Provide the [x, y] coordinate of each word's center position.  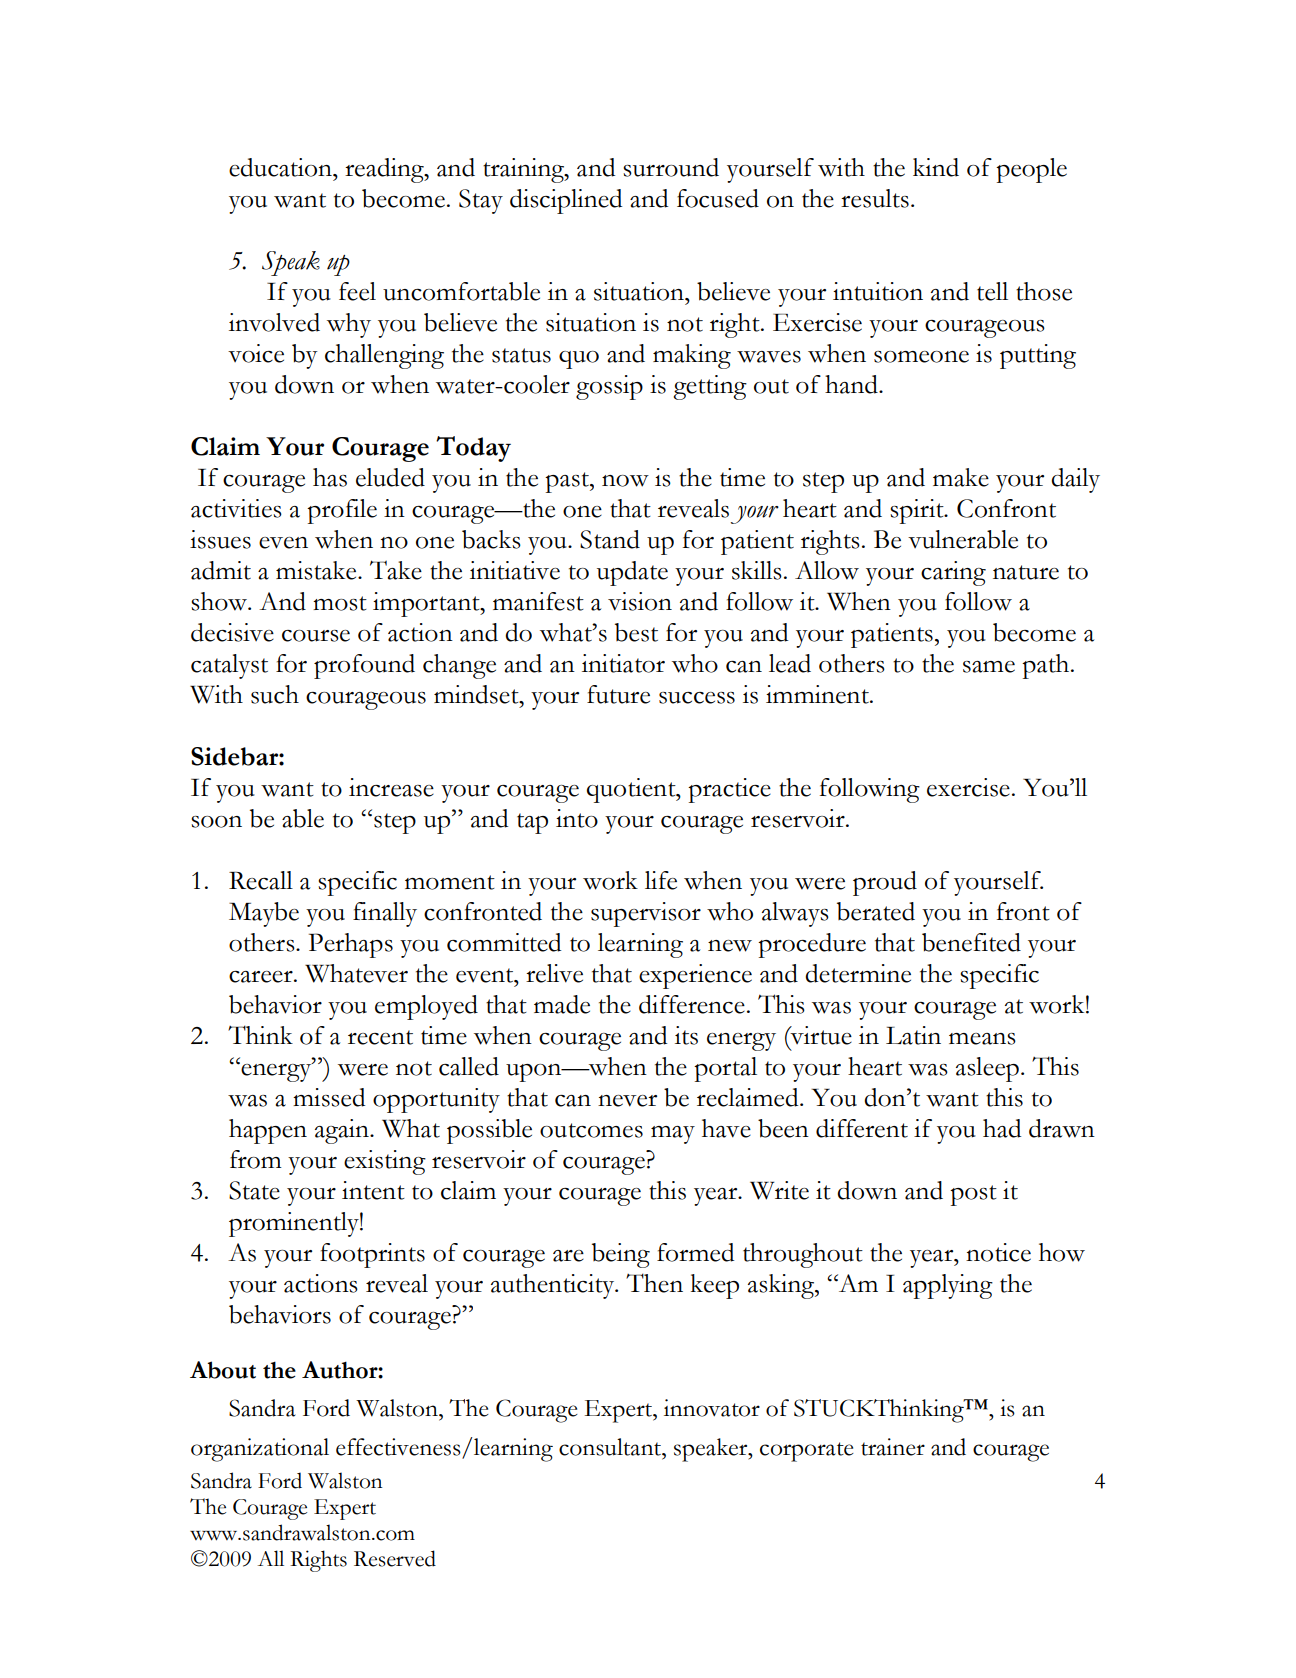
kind [936, 167]
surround [671, 167]
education [281, 167]
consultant [611, 1447]
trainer [893, 1447]
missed [329, 1097]
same [989, 667]
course [316, 636]
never [627, 1101]
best [636, 632]
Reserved [395, 1558]
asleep [987, 1069]
